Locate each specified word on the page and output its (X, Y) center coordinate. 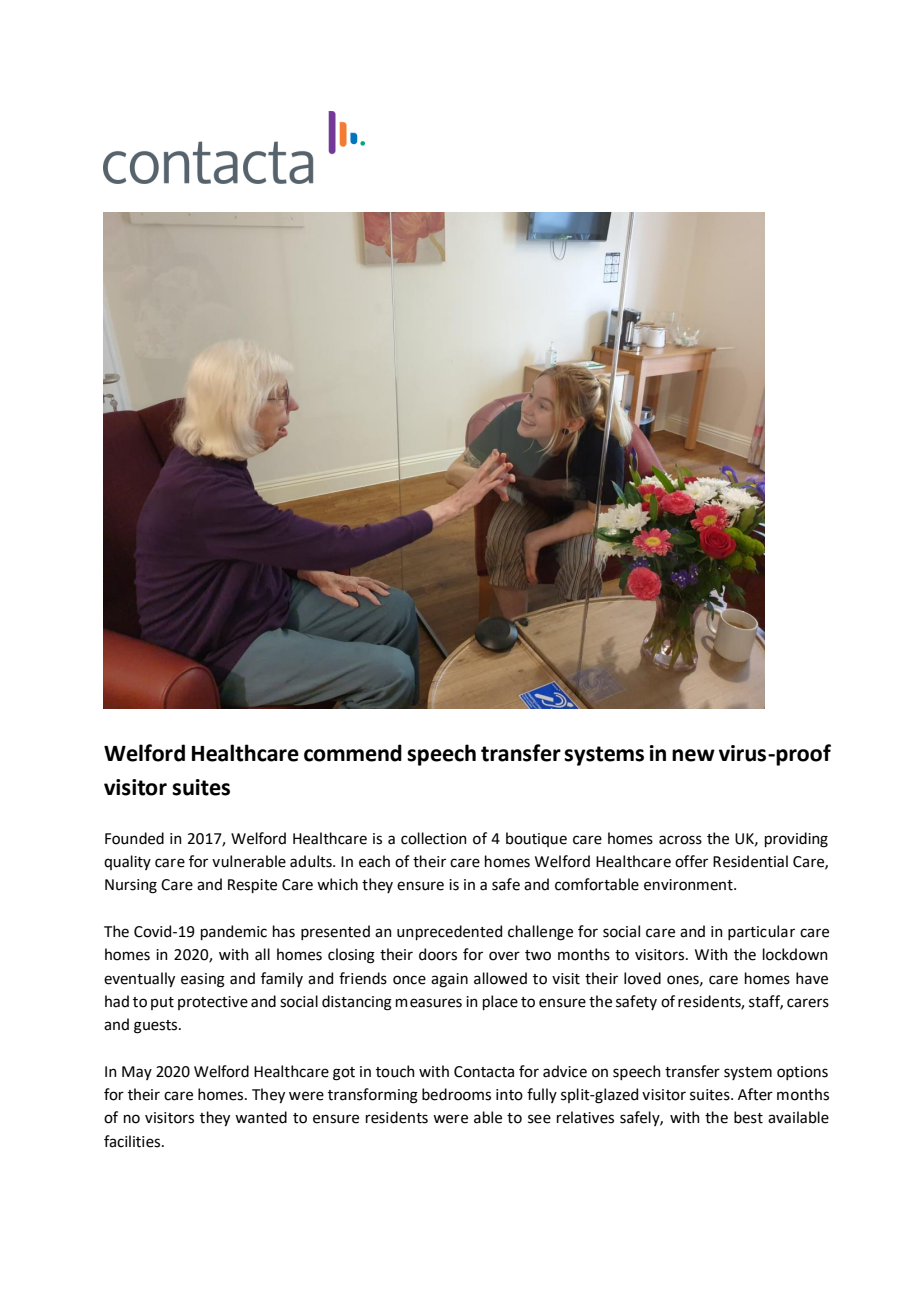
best (748, 1117)
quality (127, 862)
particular (761, 932)
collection (434, 838)
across (680, 840)
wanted (261, 1117)
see (539, 1119)
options (802, 1073)
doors (438, 954)
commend (353, 753)
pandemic (234, 932)
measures (429, 1003)
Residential (750, 861)
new (693, 755)
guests (157, 1027)
